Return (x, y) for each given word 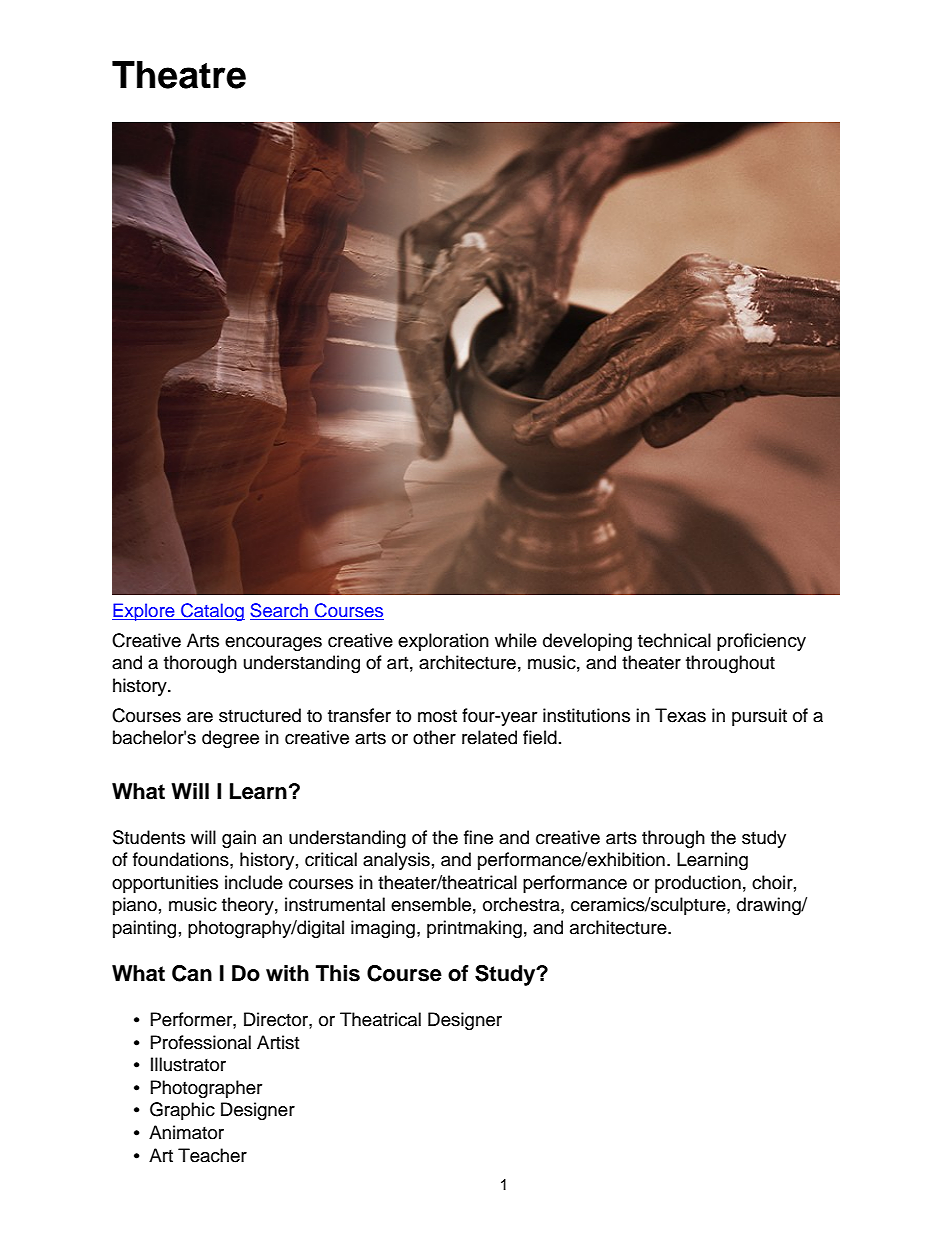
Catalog (212, 612)
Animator (186, 1132)
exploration (443, 642)
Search (280, 611)
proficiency (761, 642)
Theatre (179, 75)
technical (674, 640)
